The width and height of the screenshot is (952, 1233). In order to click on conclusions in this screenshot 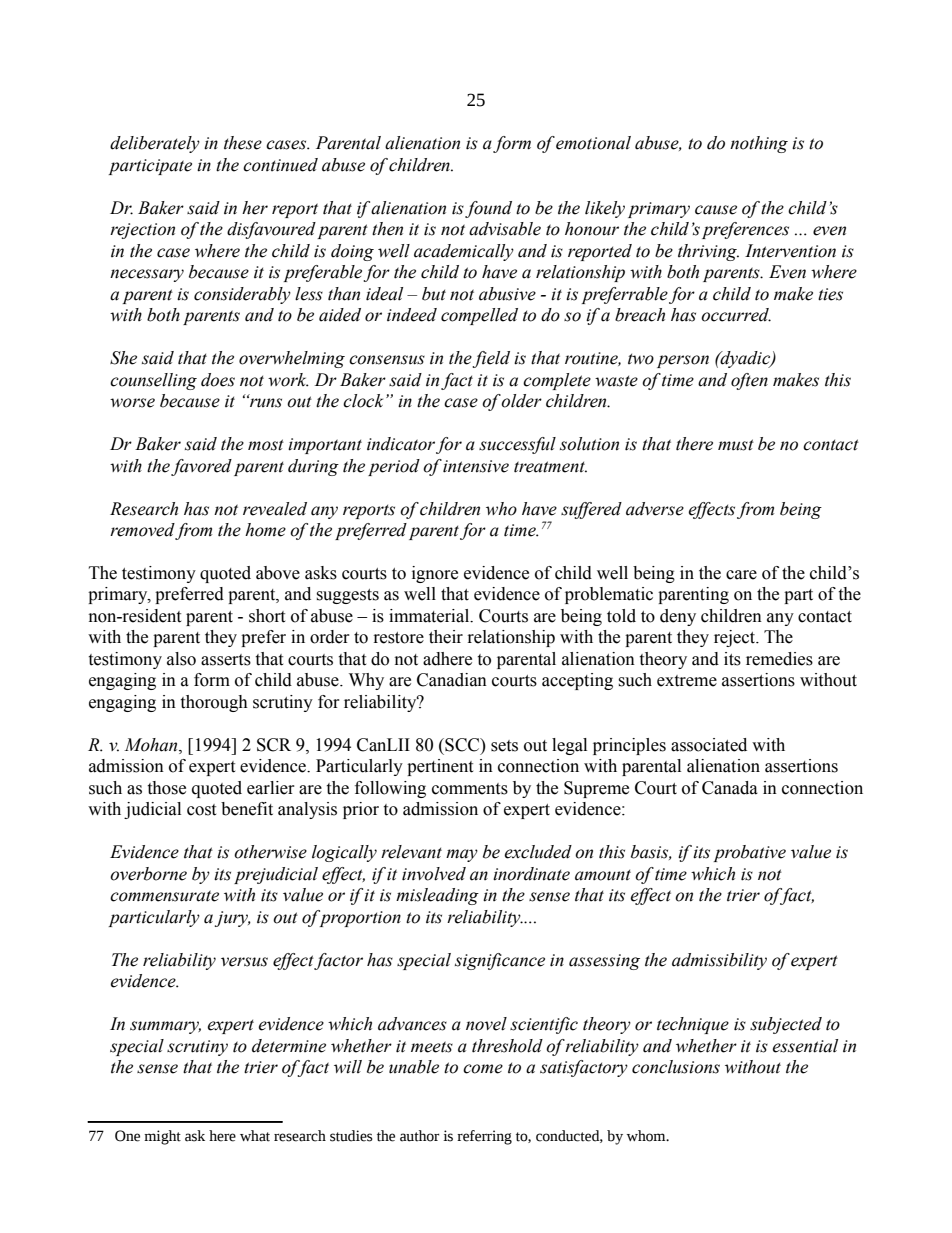, I will do `click(676, 1067)`.
